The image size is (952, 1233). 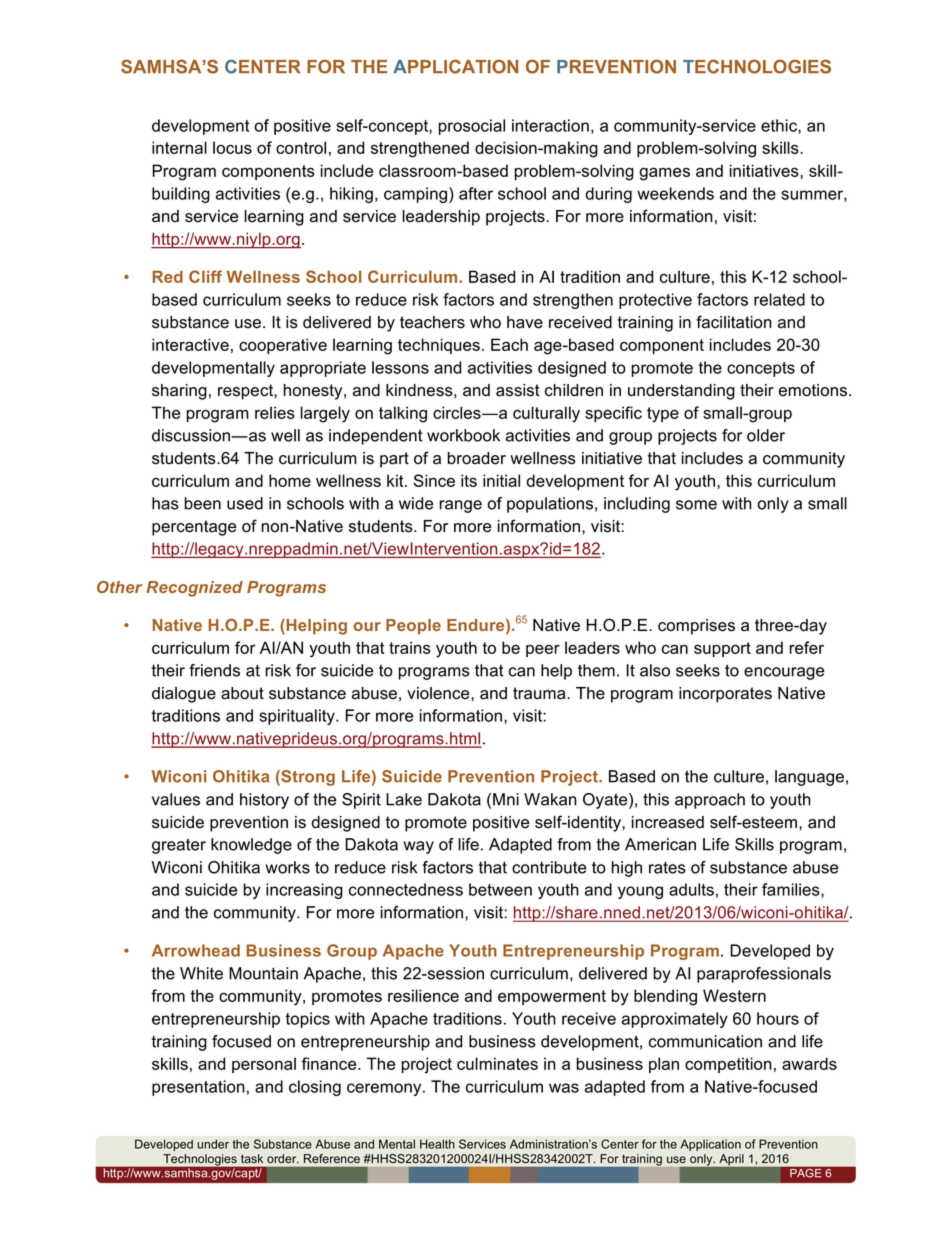 I want to click on friends, so click(x=214, y=670).
